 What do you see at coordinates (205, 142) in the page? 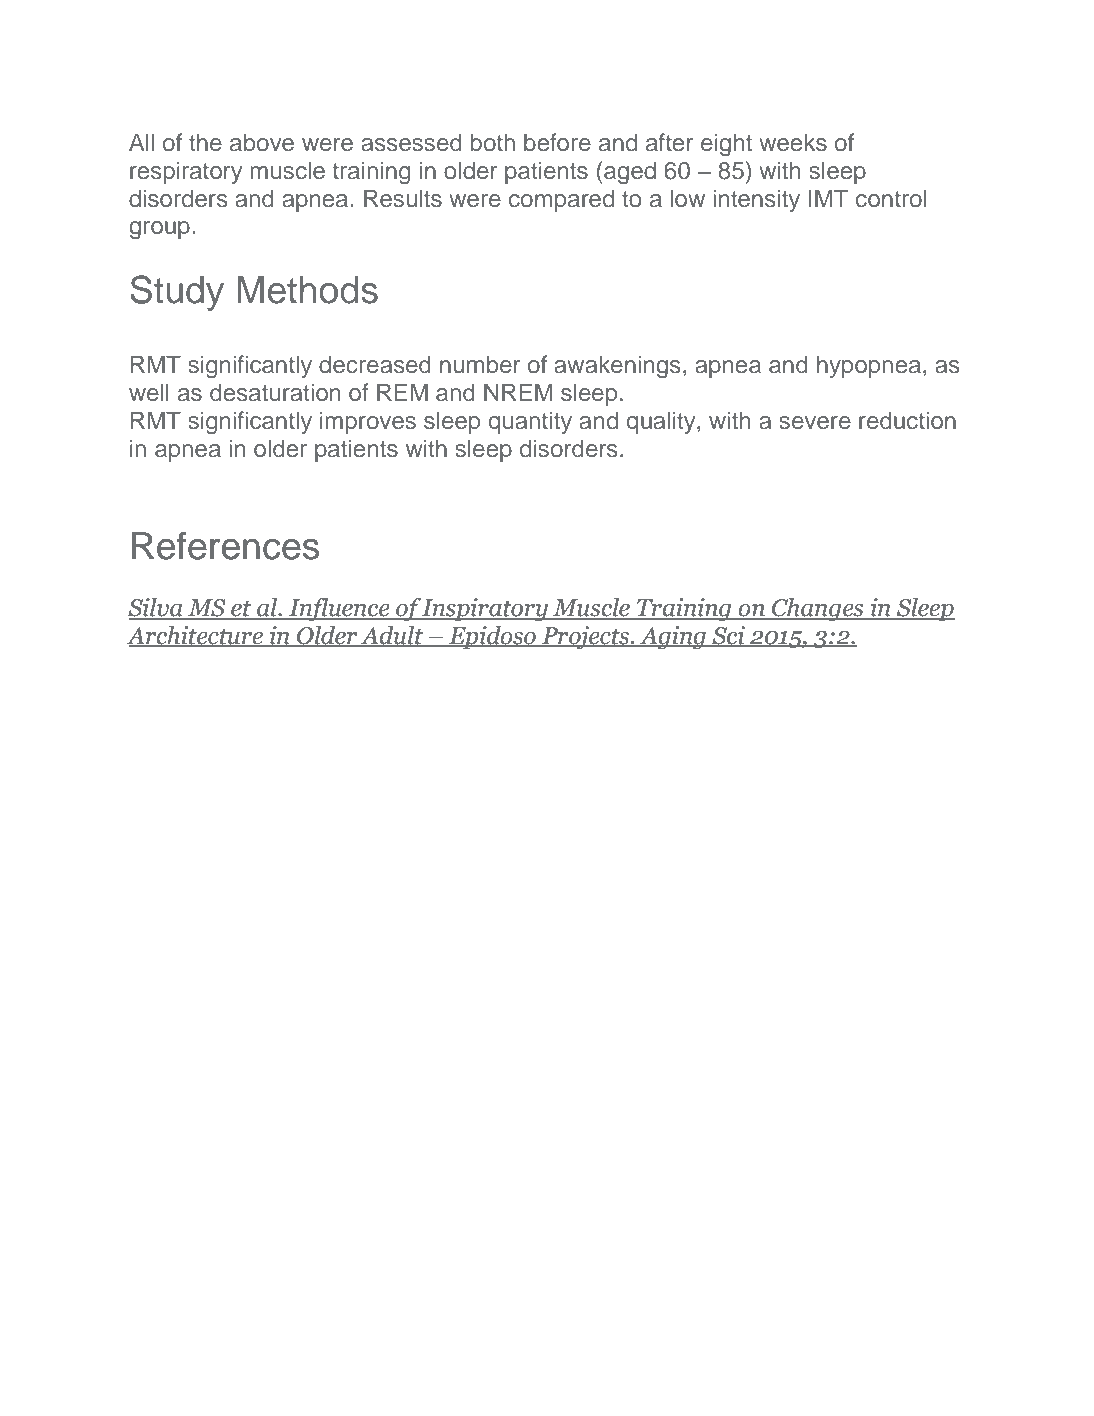
I see `the` at bounding box center [205, 142].
